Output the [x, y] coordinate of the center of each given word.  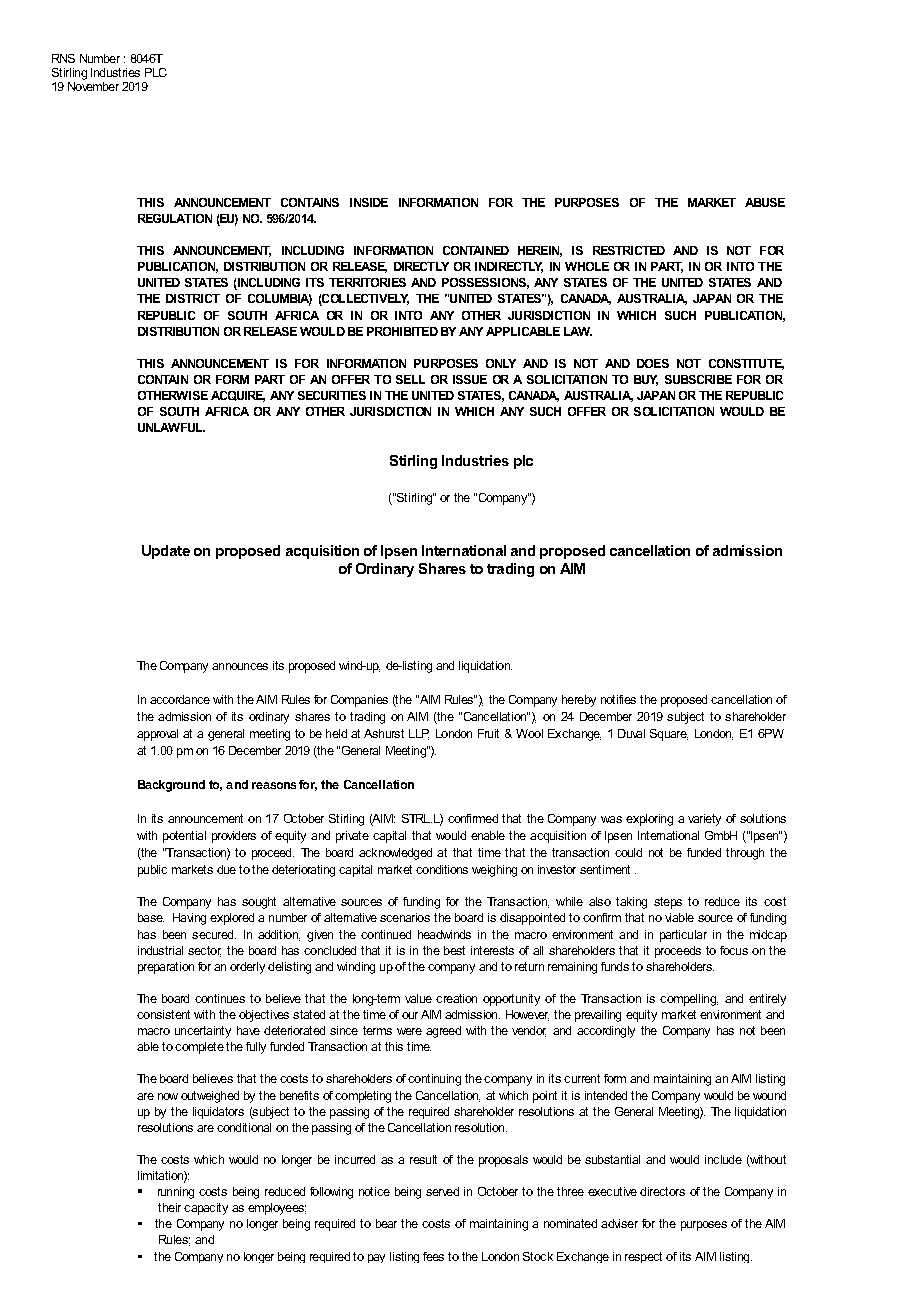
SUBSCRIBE [698, 379]
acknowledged [395, 854]
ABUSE [765, 202]
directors [662, 1191]
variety [704, 820]
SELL [410, 379]
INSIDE [369, 202]
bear [386, 1223]
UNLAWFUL [171, 427]
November [93, 86]
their [169, 1207]
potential [184, 837]
